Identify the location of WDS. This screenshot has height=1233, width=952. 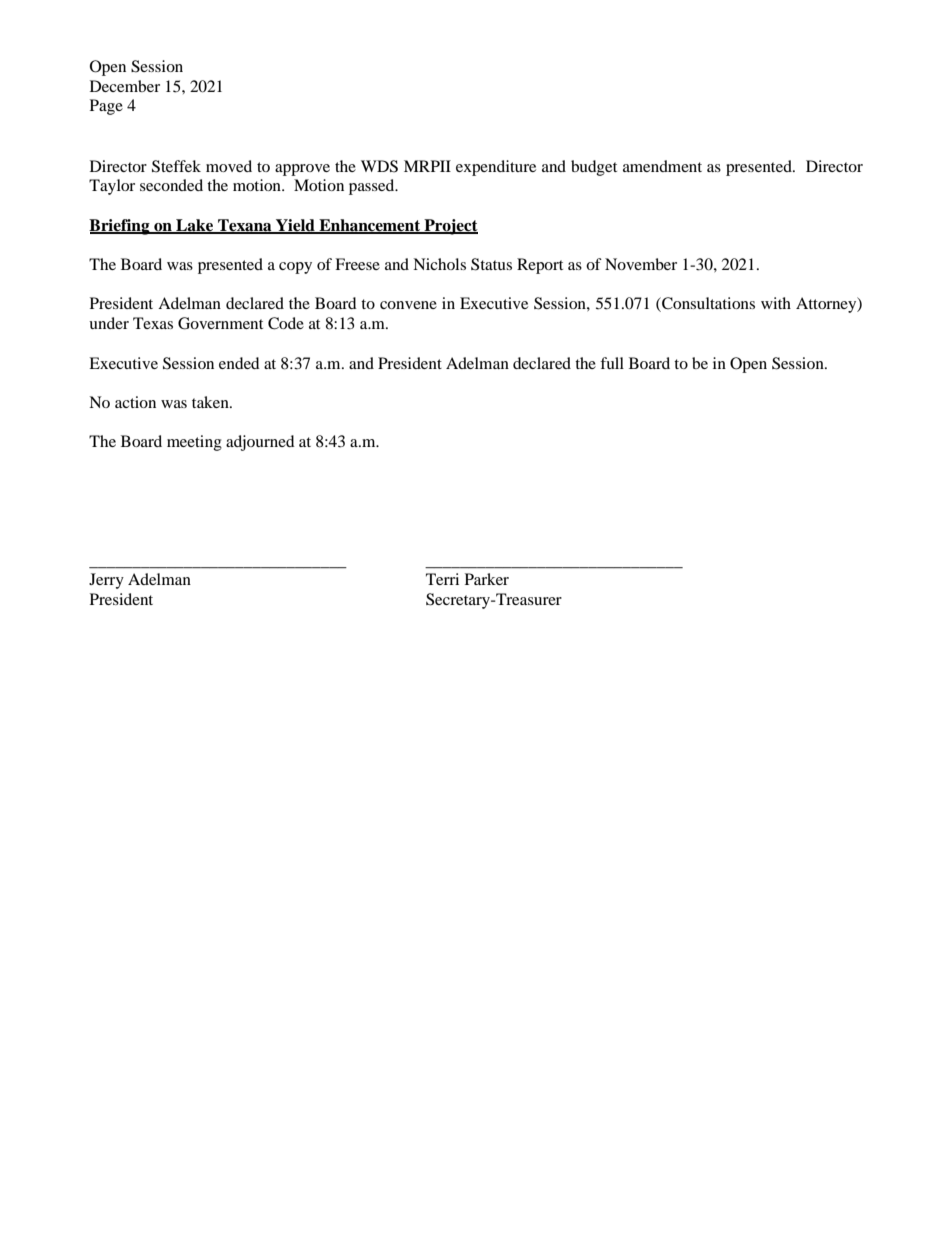
(379, 166).
